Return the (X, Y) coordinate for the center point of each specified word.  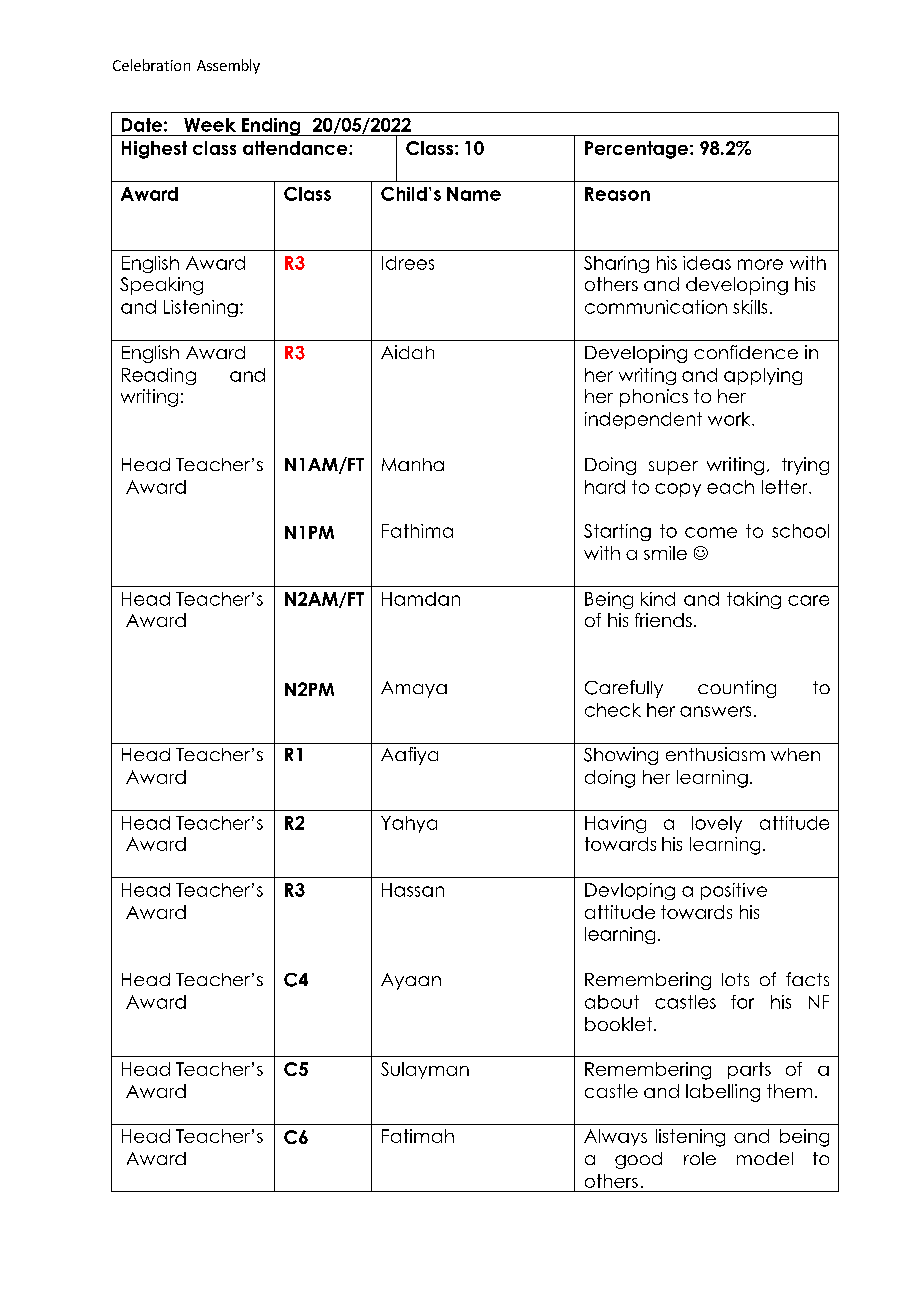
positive (734, 891)
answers (715, 711)
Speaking (161, 286)
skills (750, 307)
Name (474, 194)
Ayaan (411, 981)
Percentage (636, 150)
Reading (159, 376)
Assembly (228, 66)
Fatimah (418, 1136)
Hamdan (421, 599)
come (711, 532)
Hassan (413, 890)
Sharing (616, 264)
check (613, 710)
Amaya (414, 689)
